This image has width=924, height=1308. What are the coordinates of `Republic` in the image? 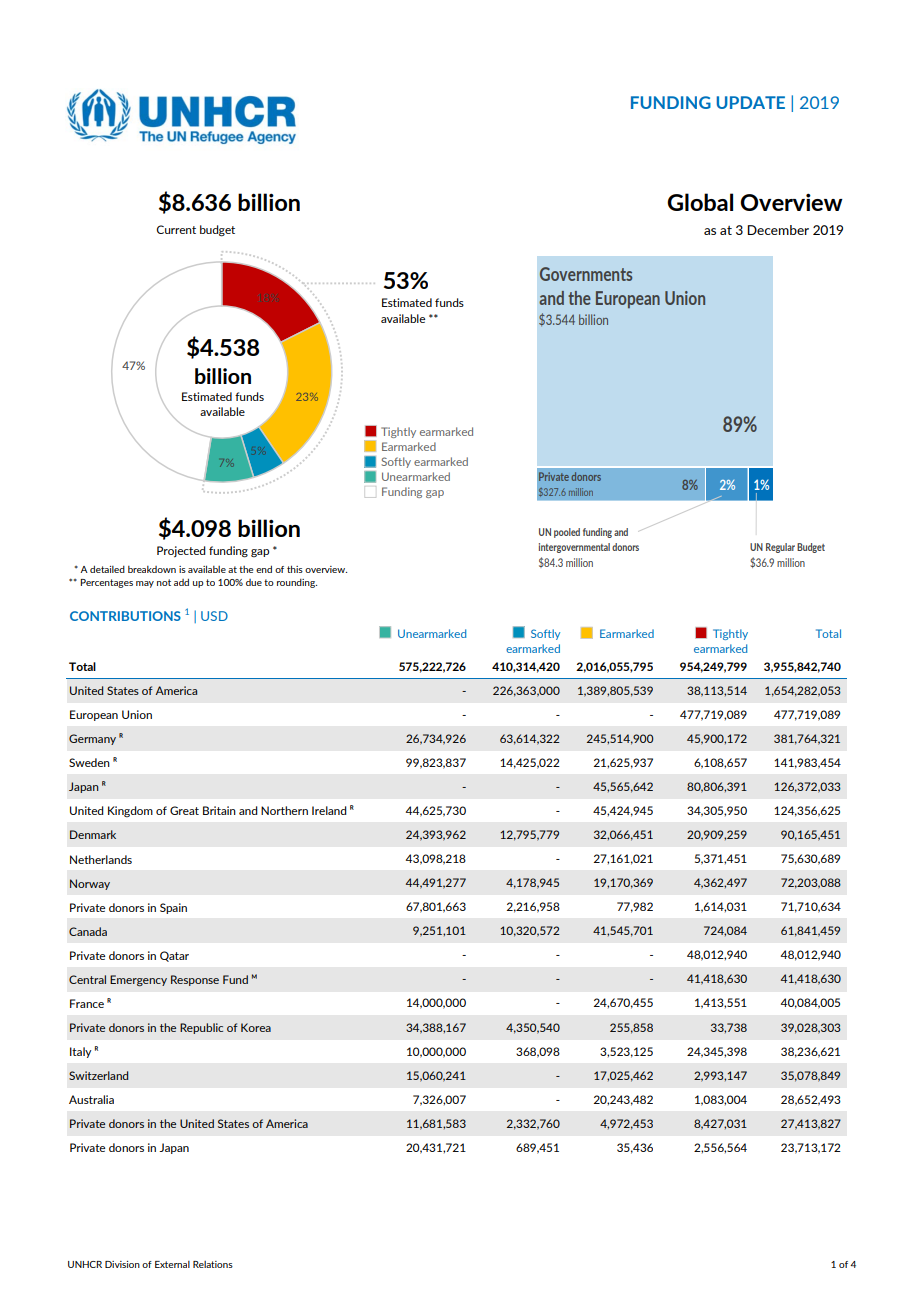 It's located at (201, 1028).
